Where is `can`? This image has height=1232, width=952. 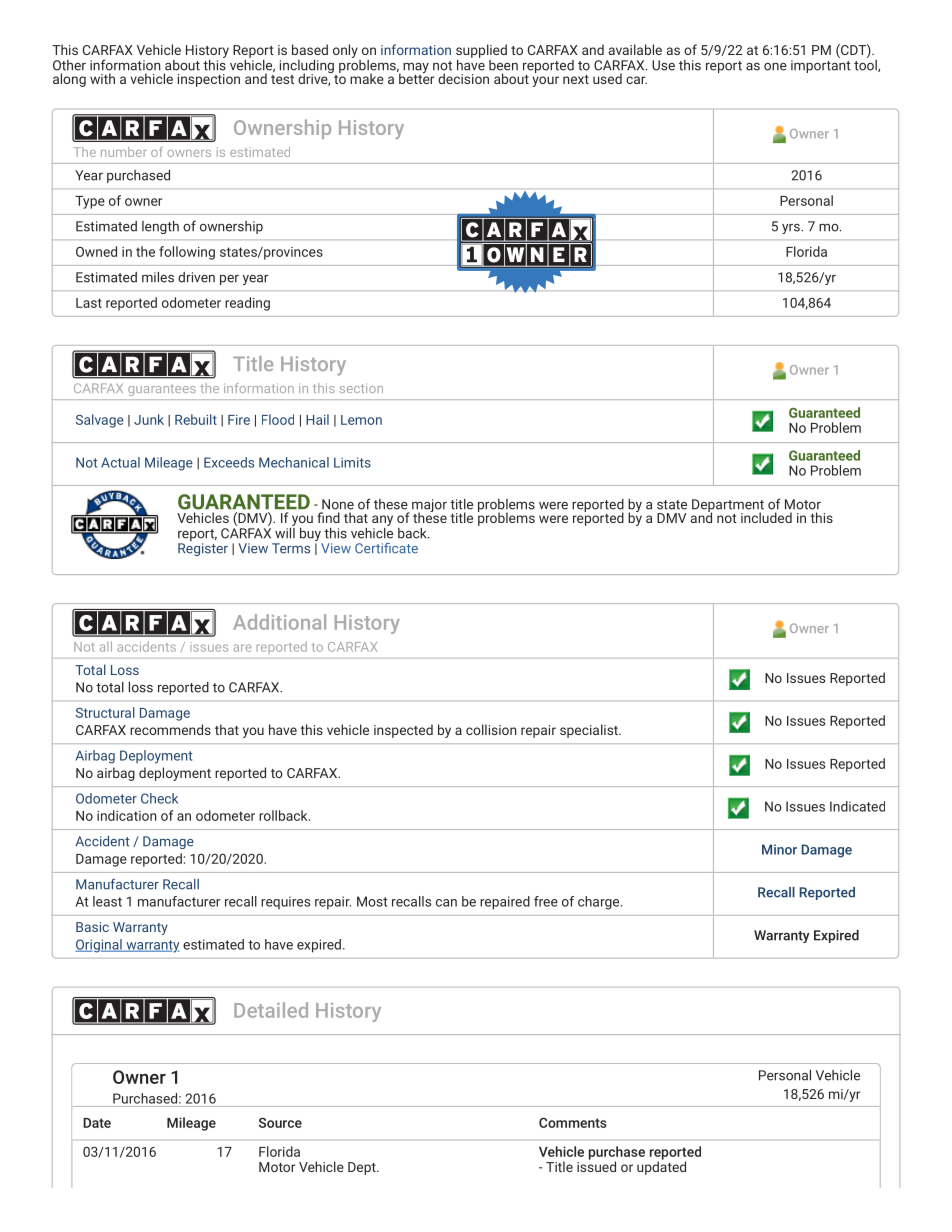 can is located at coordinates (446, 903).
